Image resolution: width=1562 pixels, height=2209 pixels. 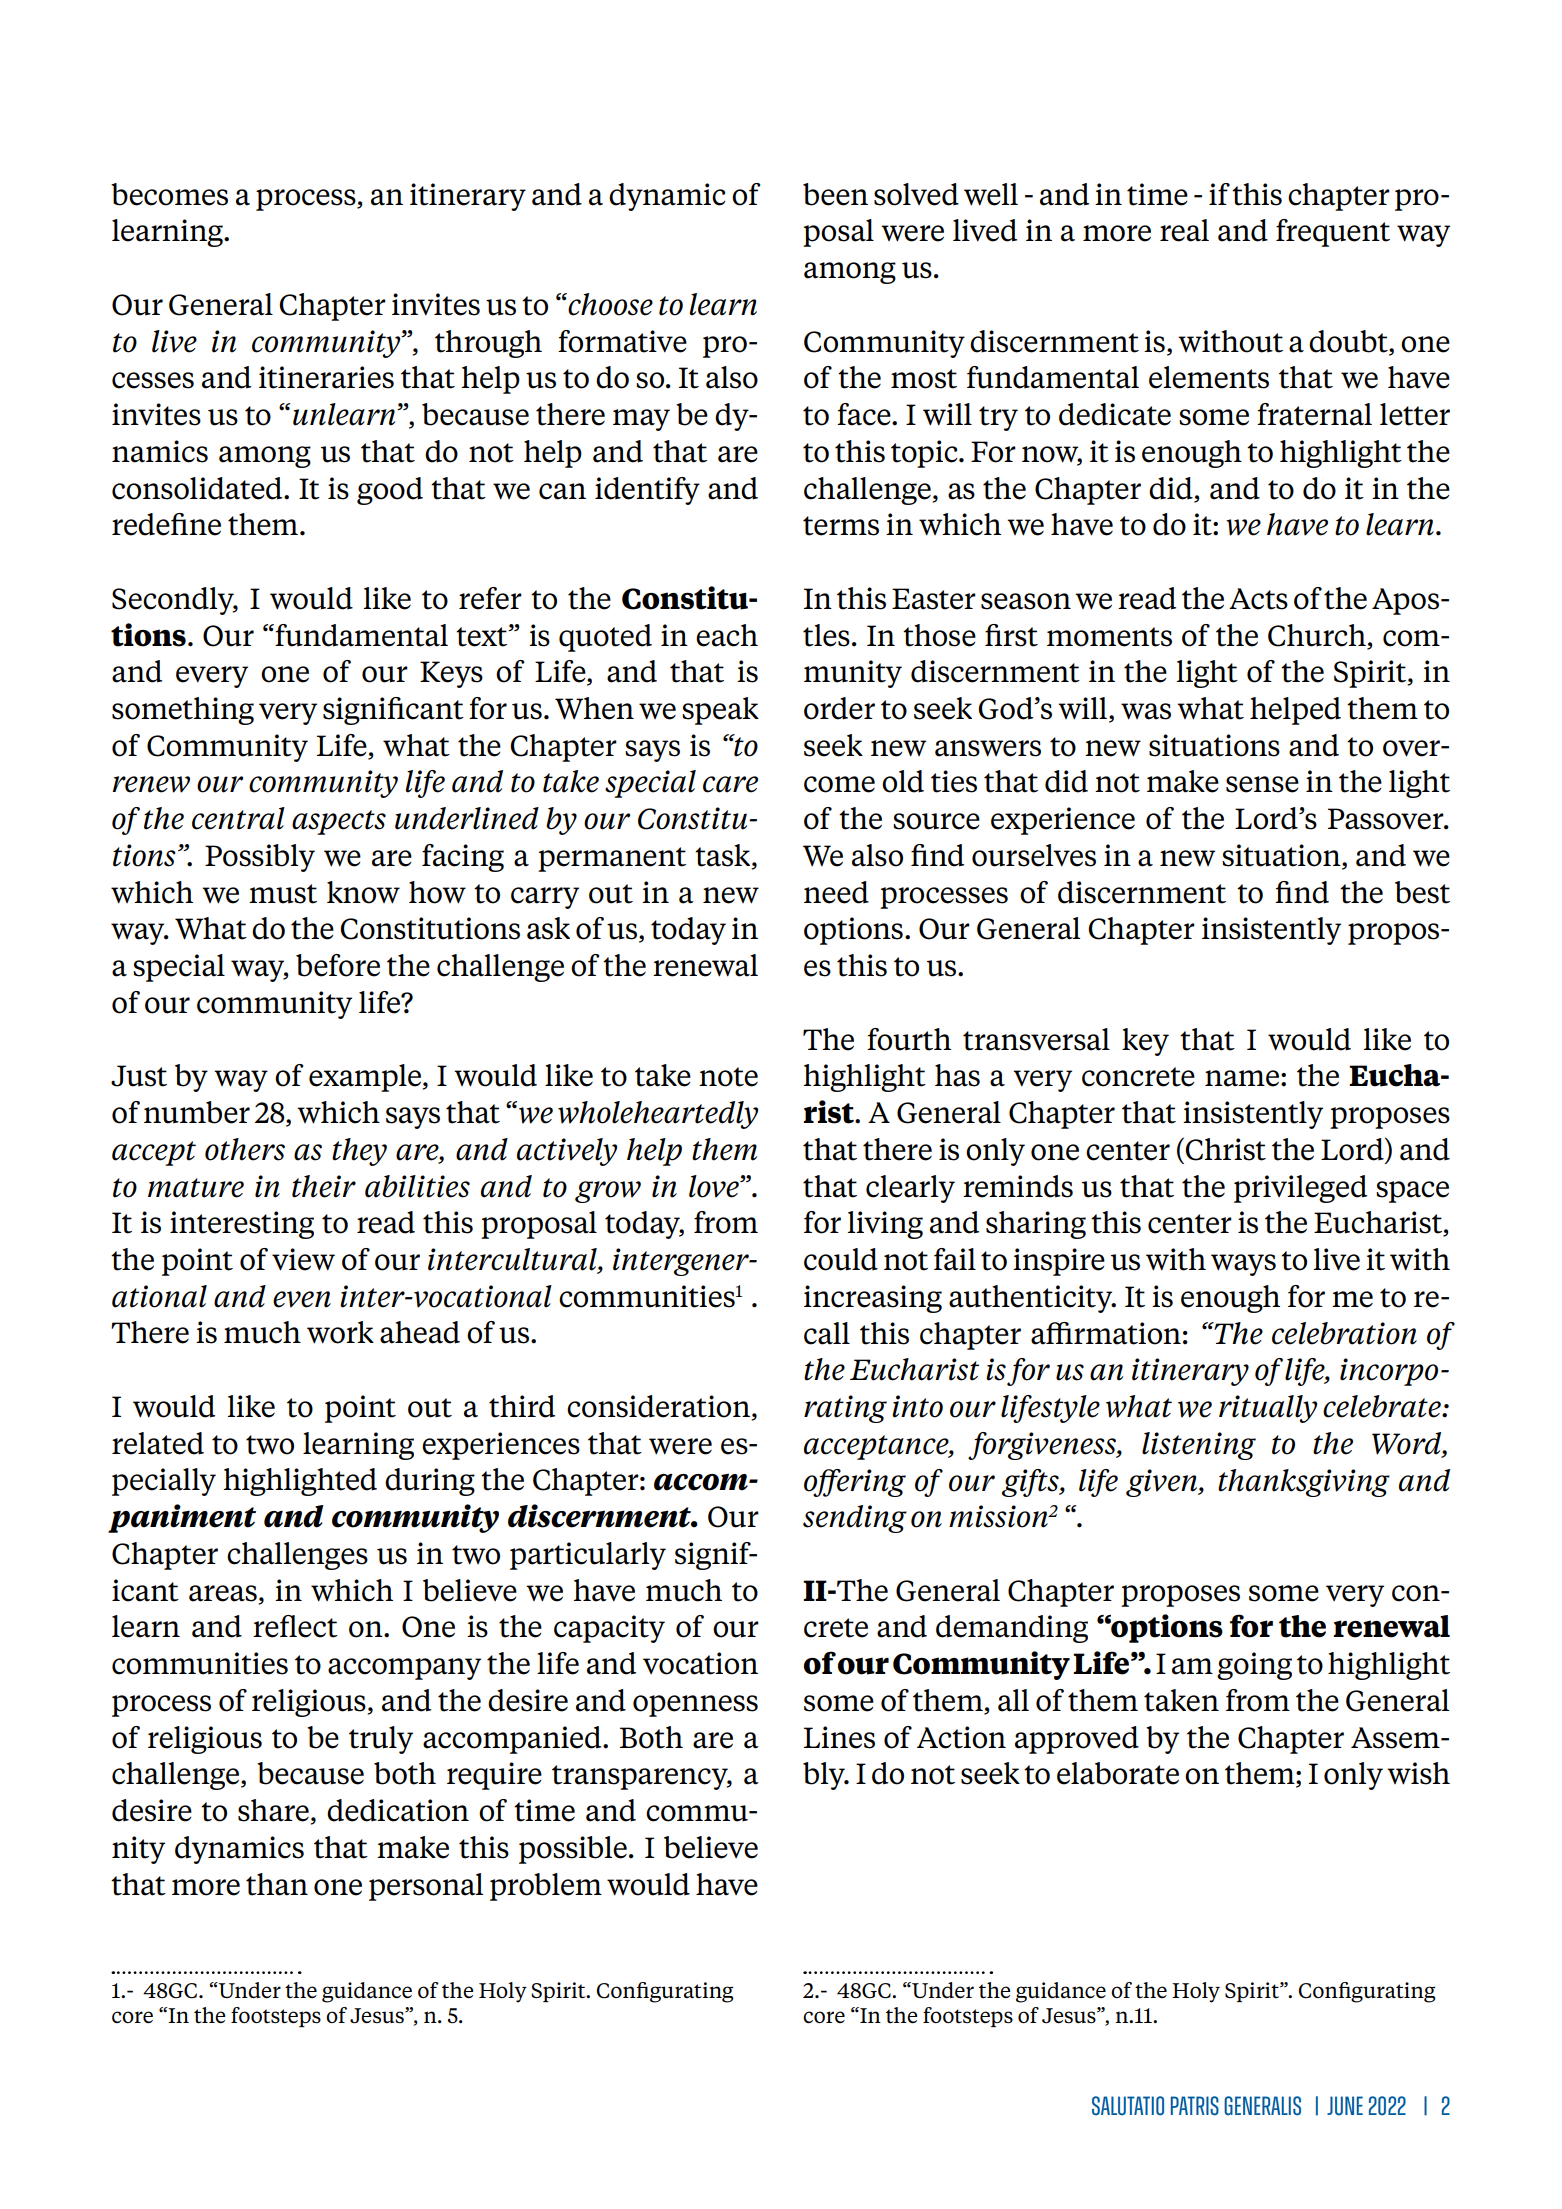 I want to click on privileged, so click(x=1300, y=1189).
